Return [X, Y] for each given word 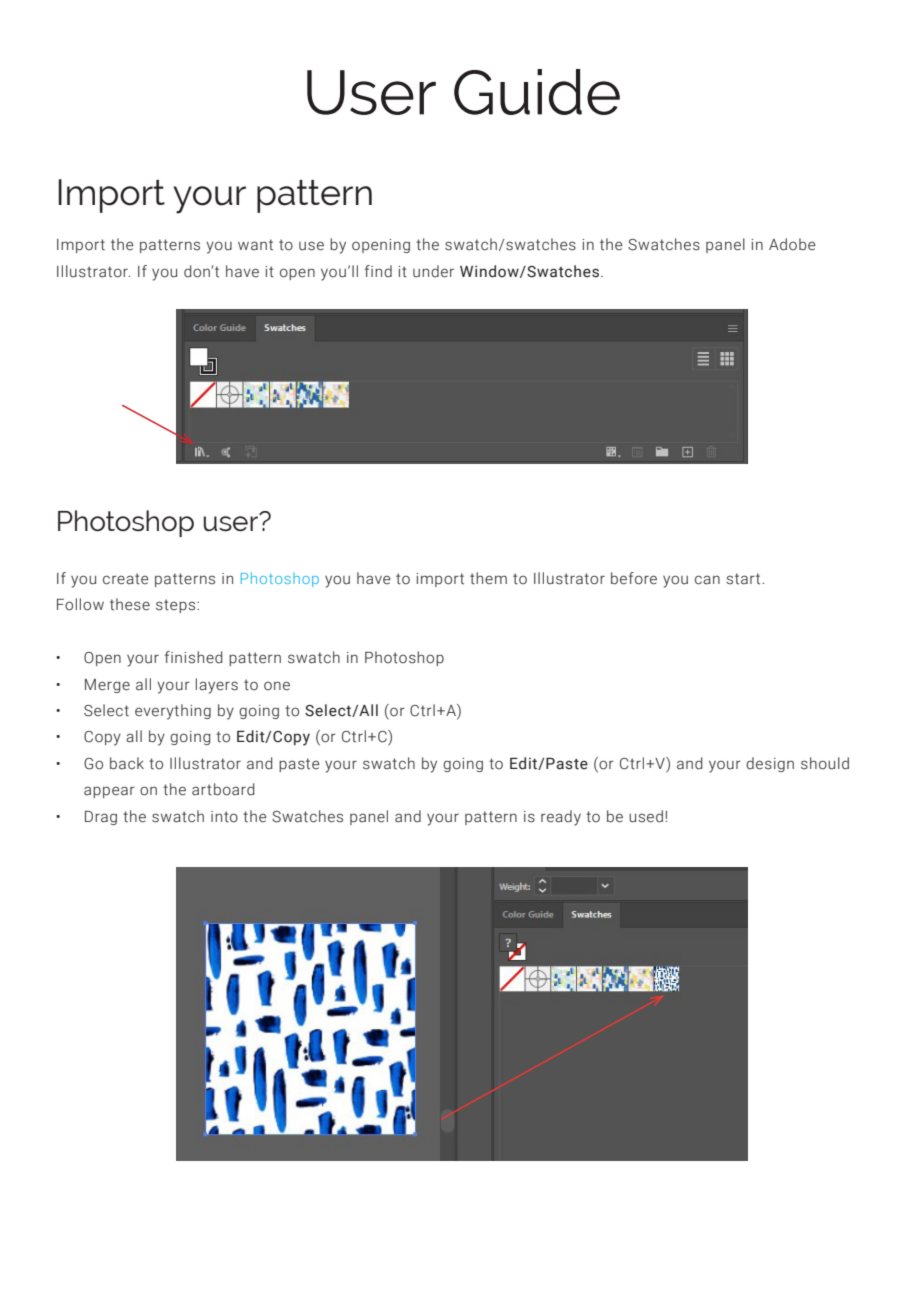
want [255, 245]
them [488, 578]
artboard [223, 789]
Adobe [792, 244]
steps [177, 606]
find [378, 271]
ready [561, 818]
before [634, 578]
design [770, 764]
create [125, 579]
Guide [537, 92]
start [744, 579]
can [707, 580]
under [433, 271]
